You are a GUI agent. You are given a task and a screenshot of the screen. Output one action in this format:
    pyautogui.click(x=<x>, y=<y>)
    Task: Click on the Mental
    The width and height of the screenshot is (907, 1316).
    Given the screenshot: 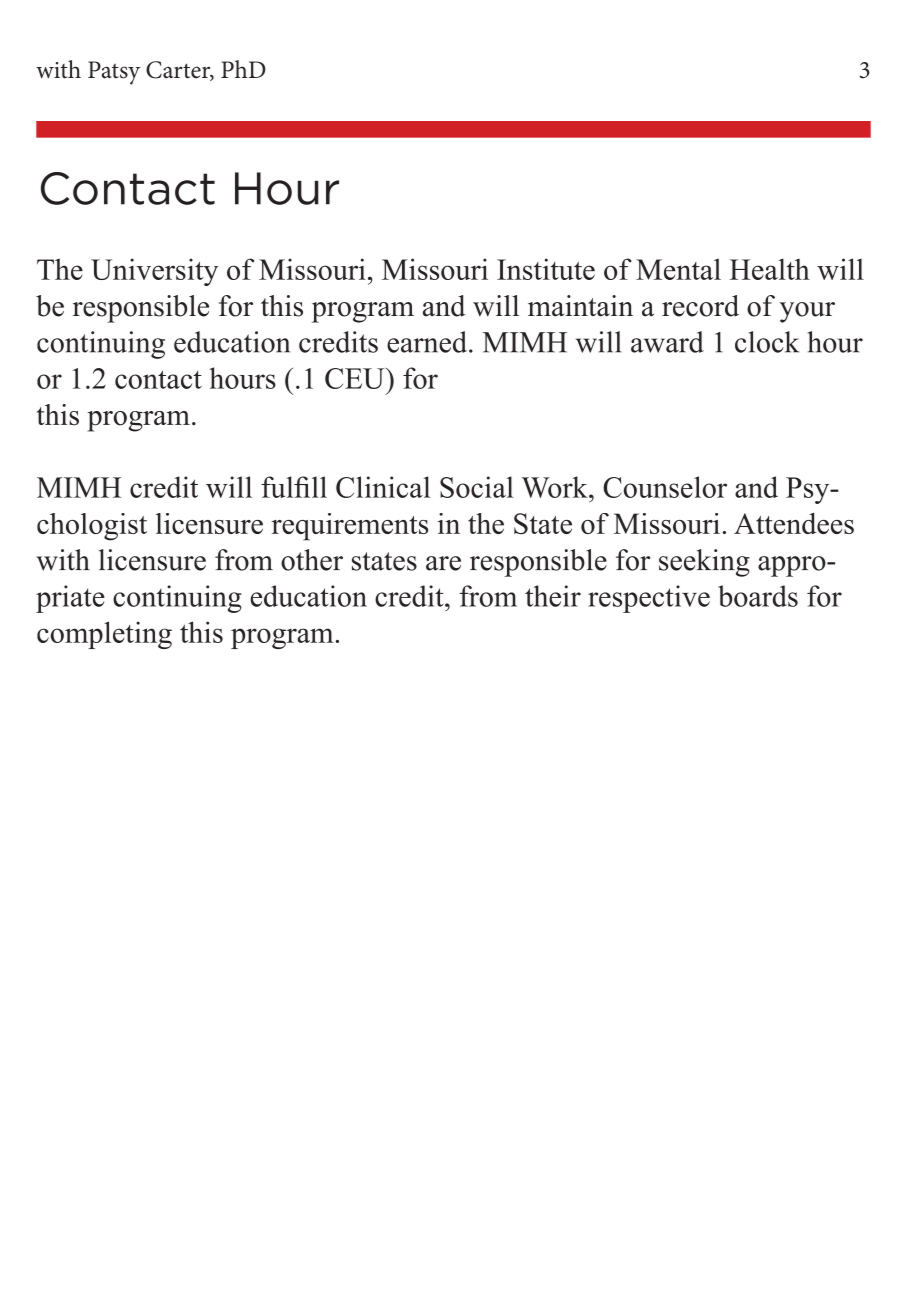 What is the action you would take?
    pyautogui.click(x=678, y=269)
